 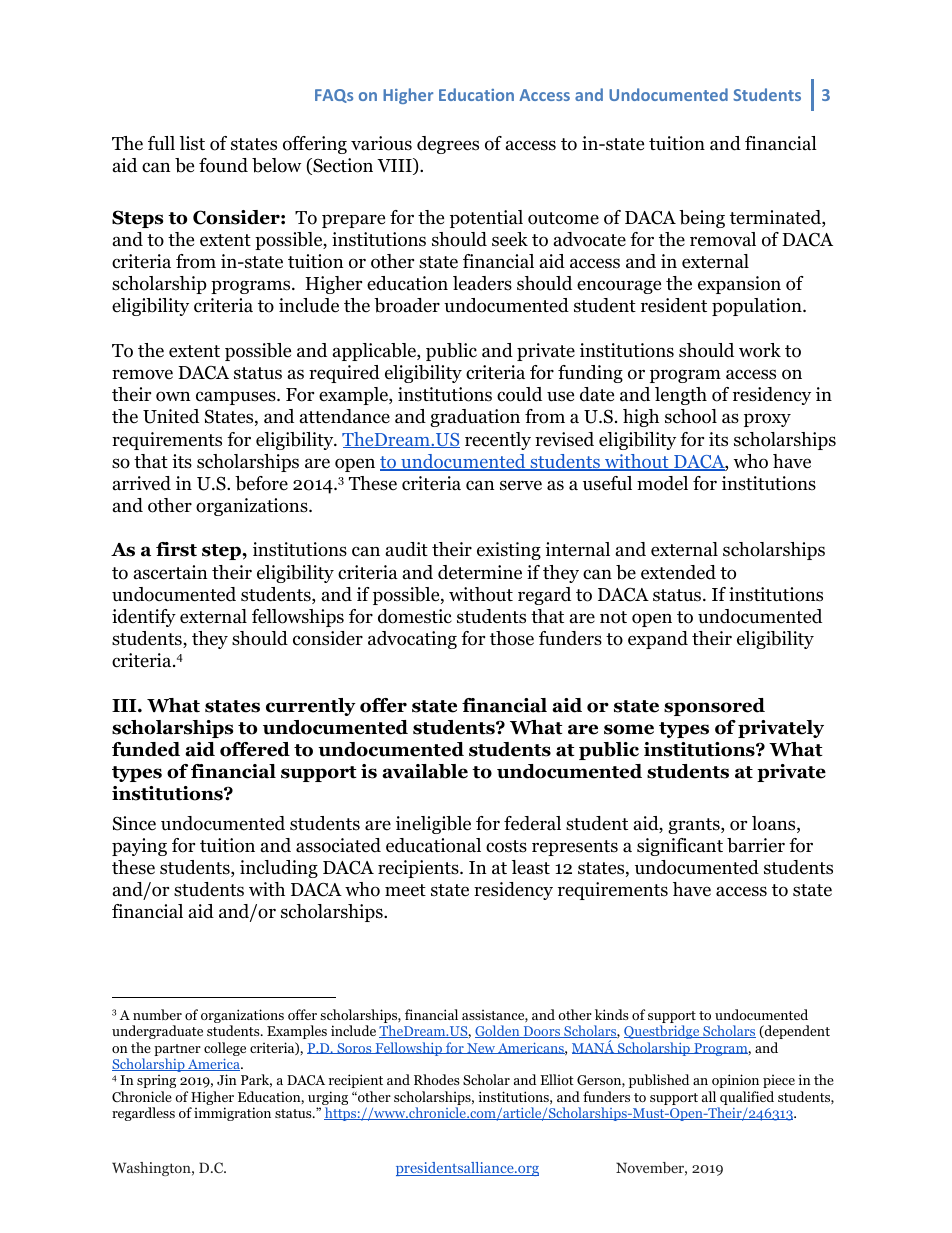 I want to click on Jin, so click(x=227, y=1079).
